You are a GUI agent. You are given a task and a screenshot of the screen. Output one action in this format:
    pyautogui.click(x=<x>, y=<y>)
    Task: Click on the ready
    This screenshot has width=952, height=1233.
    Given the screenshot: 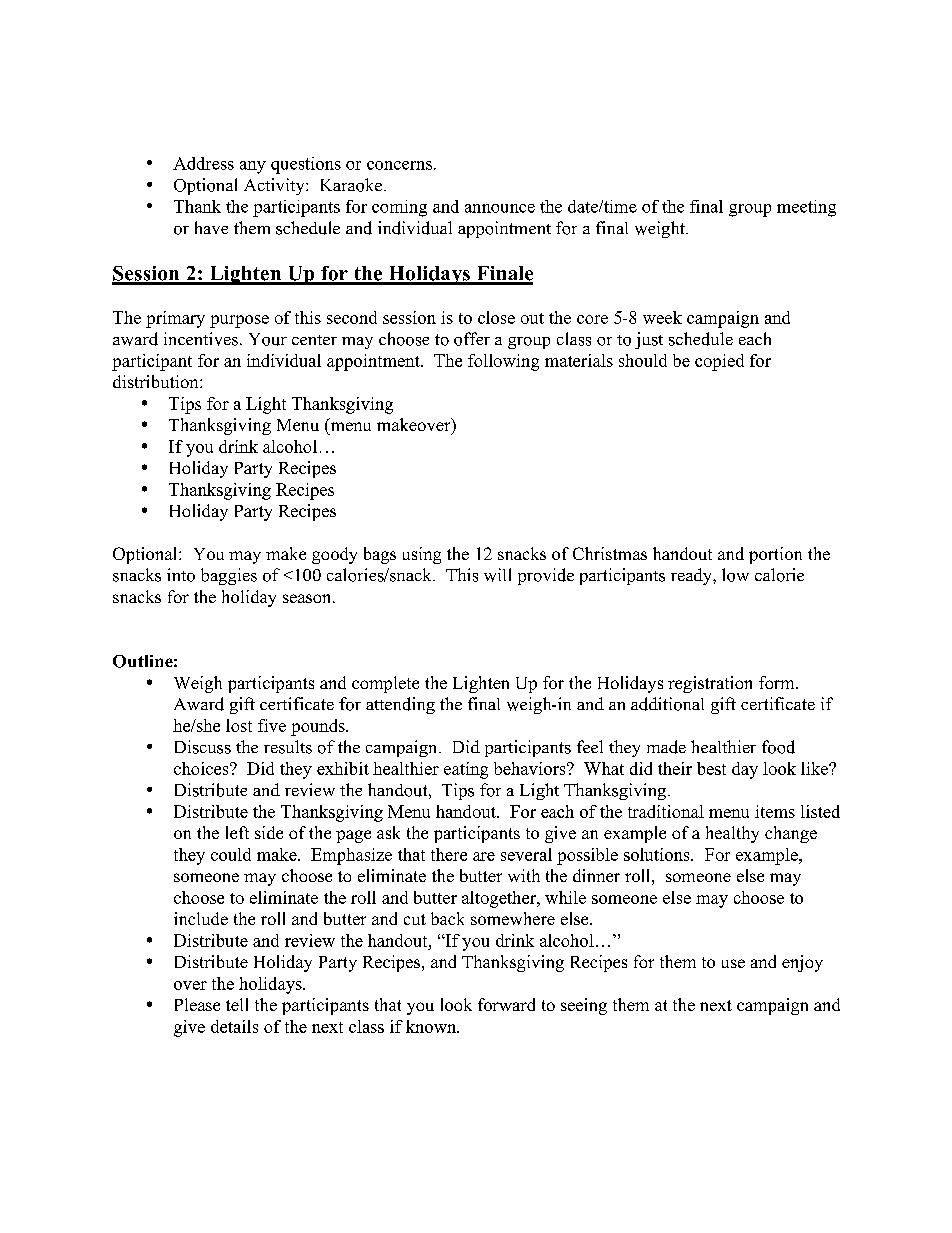 What is the action you would take?
    pyautogui.click(x=692, y=576)
